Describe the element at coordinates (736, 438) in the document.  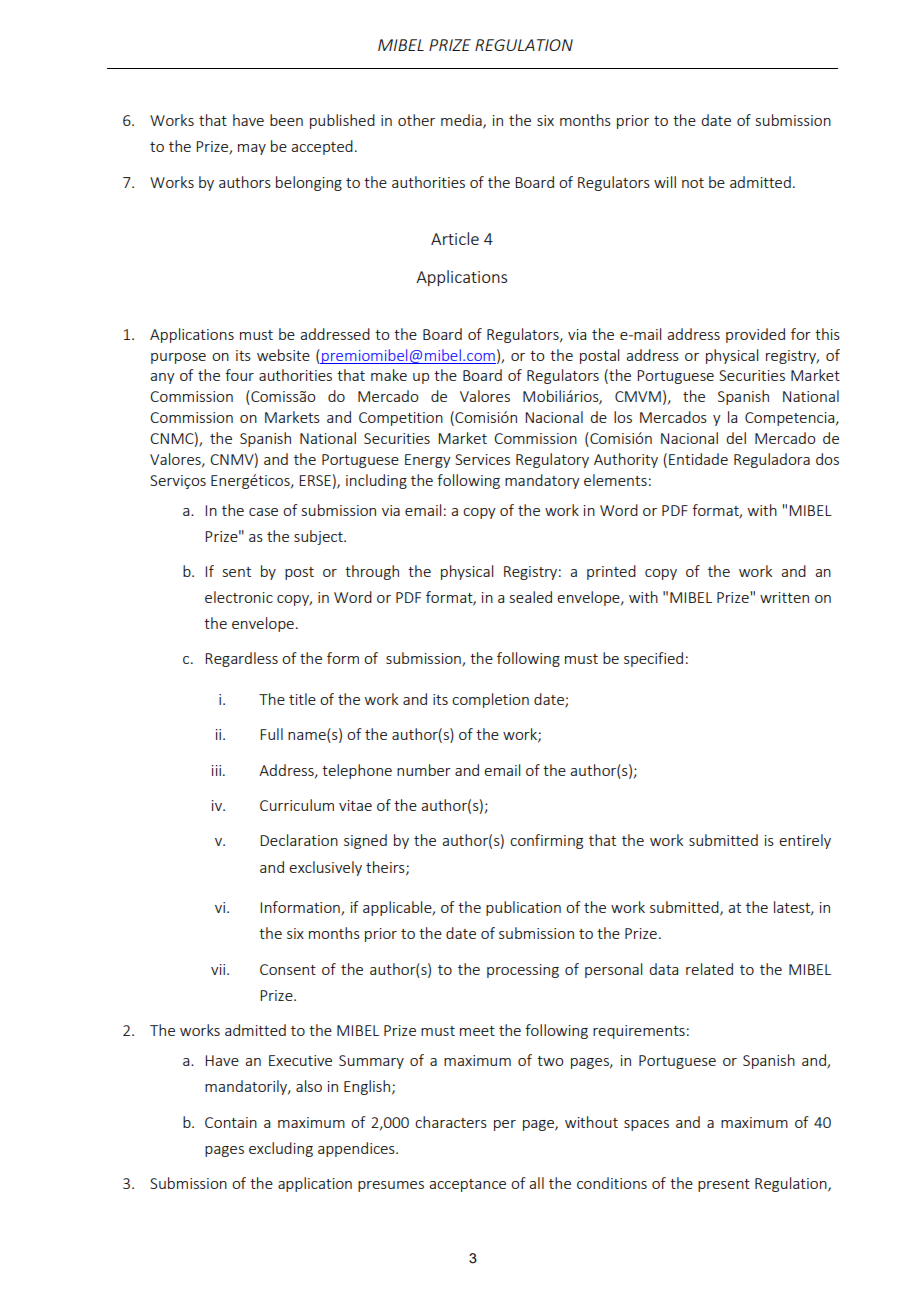
I see `del` at that location.
